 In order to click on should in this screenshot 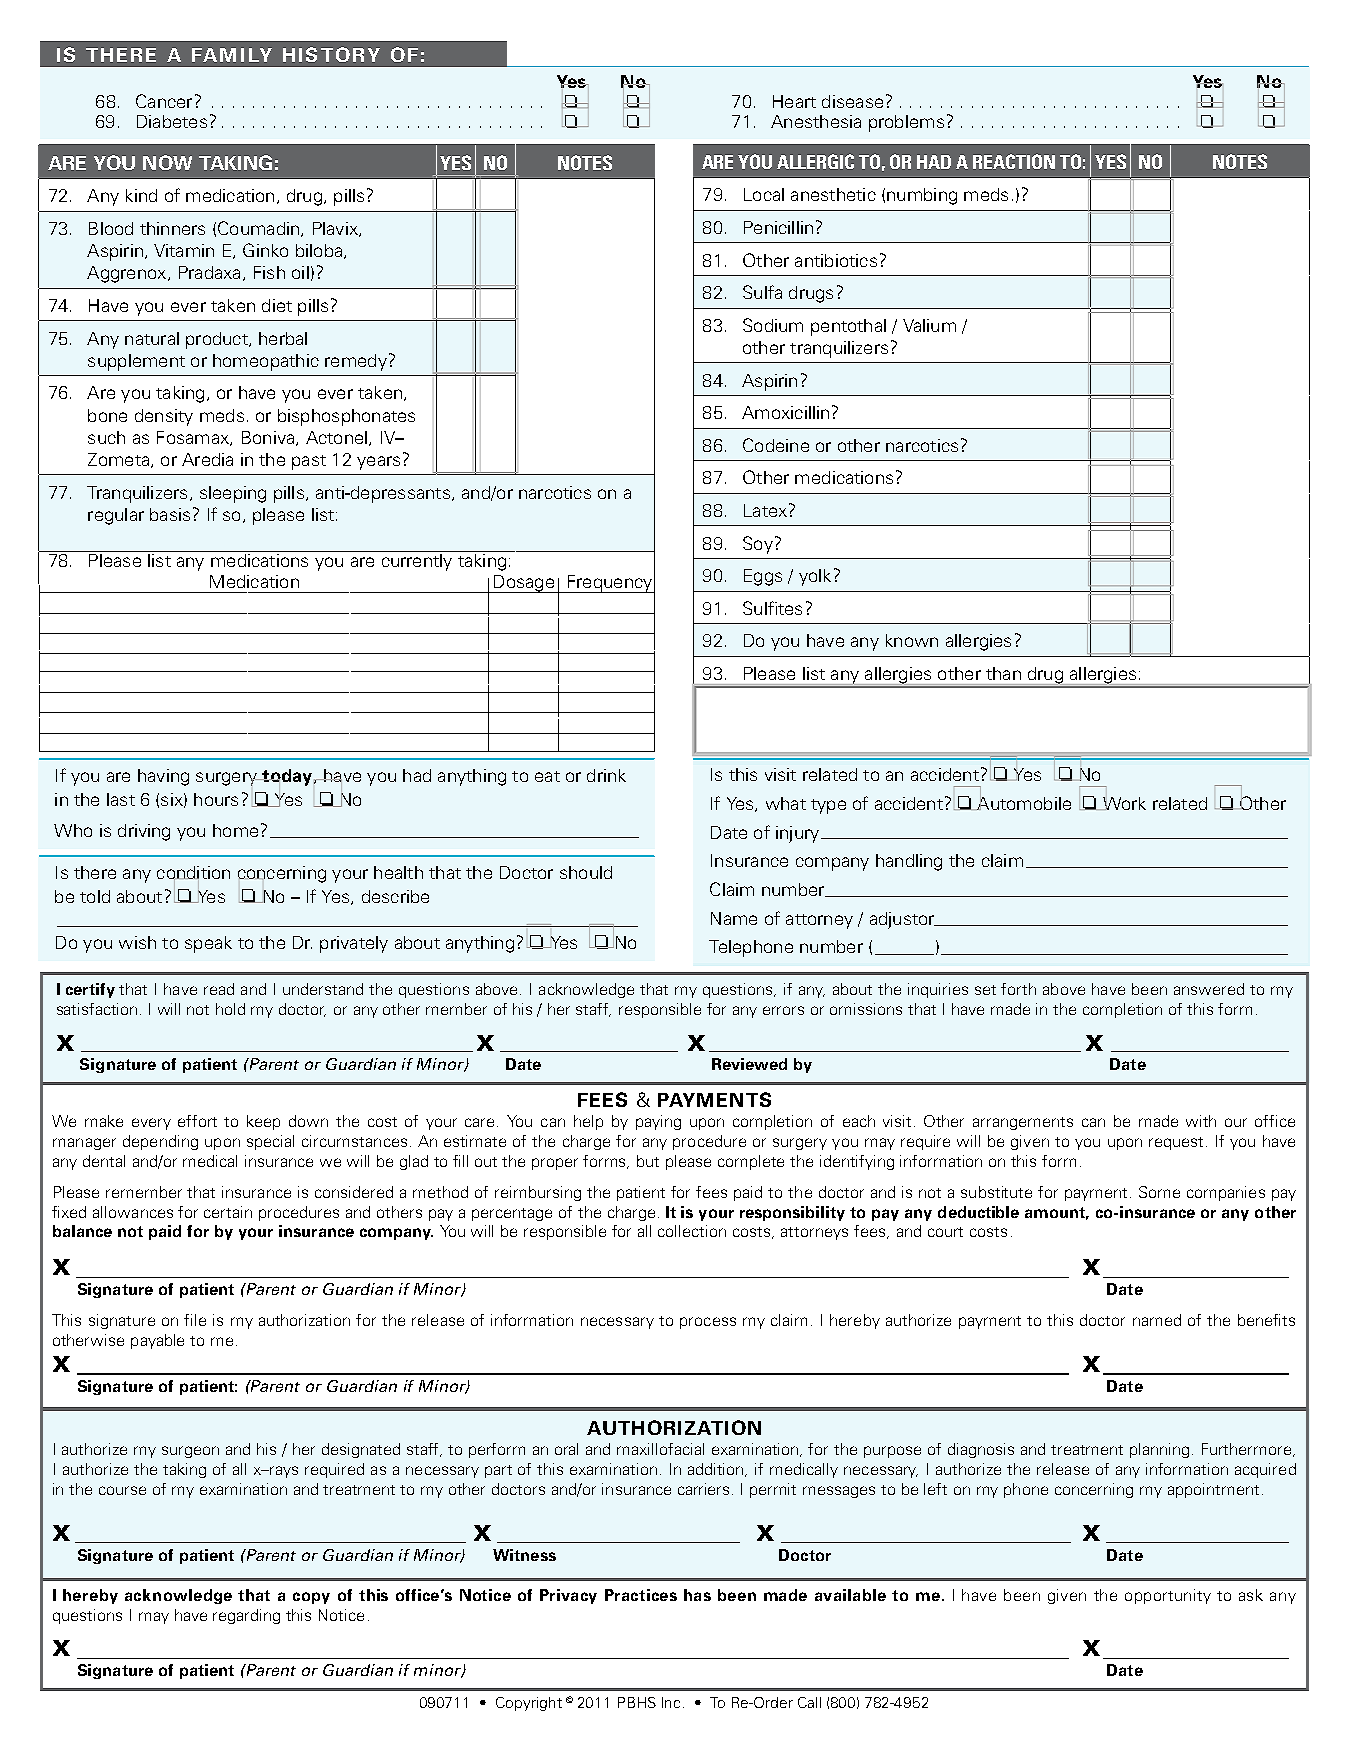, I will do `click(586, 872)`.
